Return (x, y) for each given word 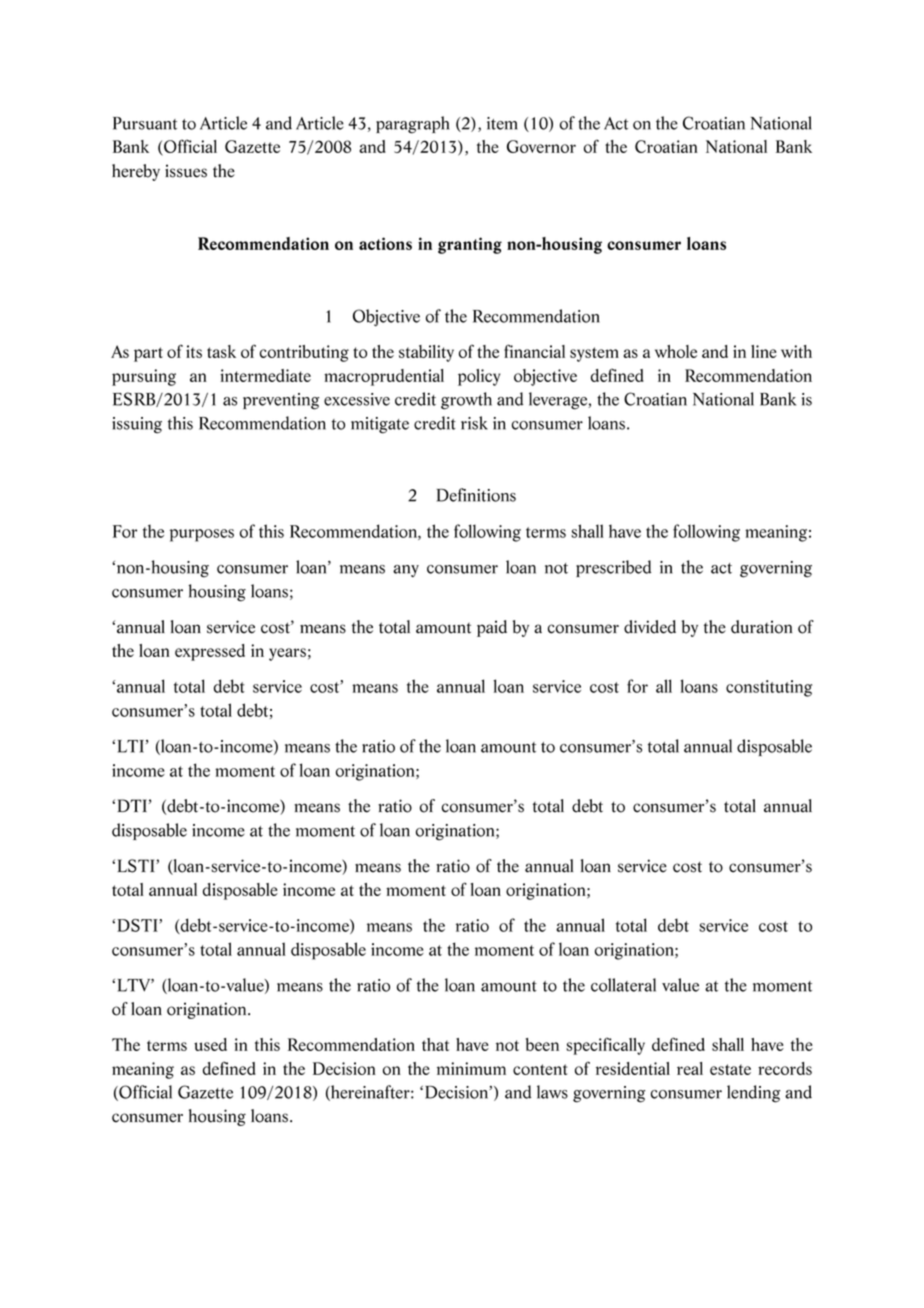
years (287, 654)
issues (186, 171)
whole (676, 351)
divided (650, 627)
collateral (623, 985)
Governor (541, 146)
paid (492, 628)
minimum (471, 1068)
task (221, 351)
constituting (769, 688)
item (502, 123)
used (210, 1044)
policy (479, 377)
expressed (210, 652)
